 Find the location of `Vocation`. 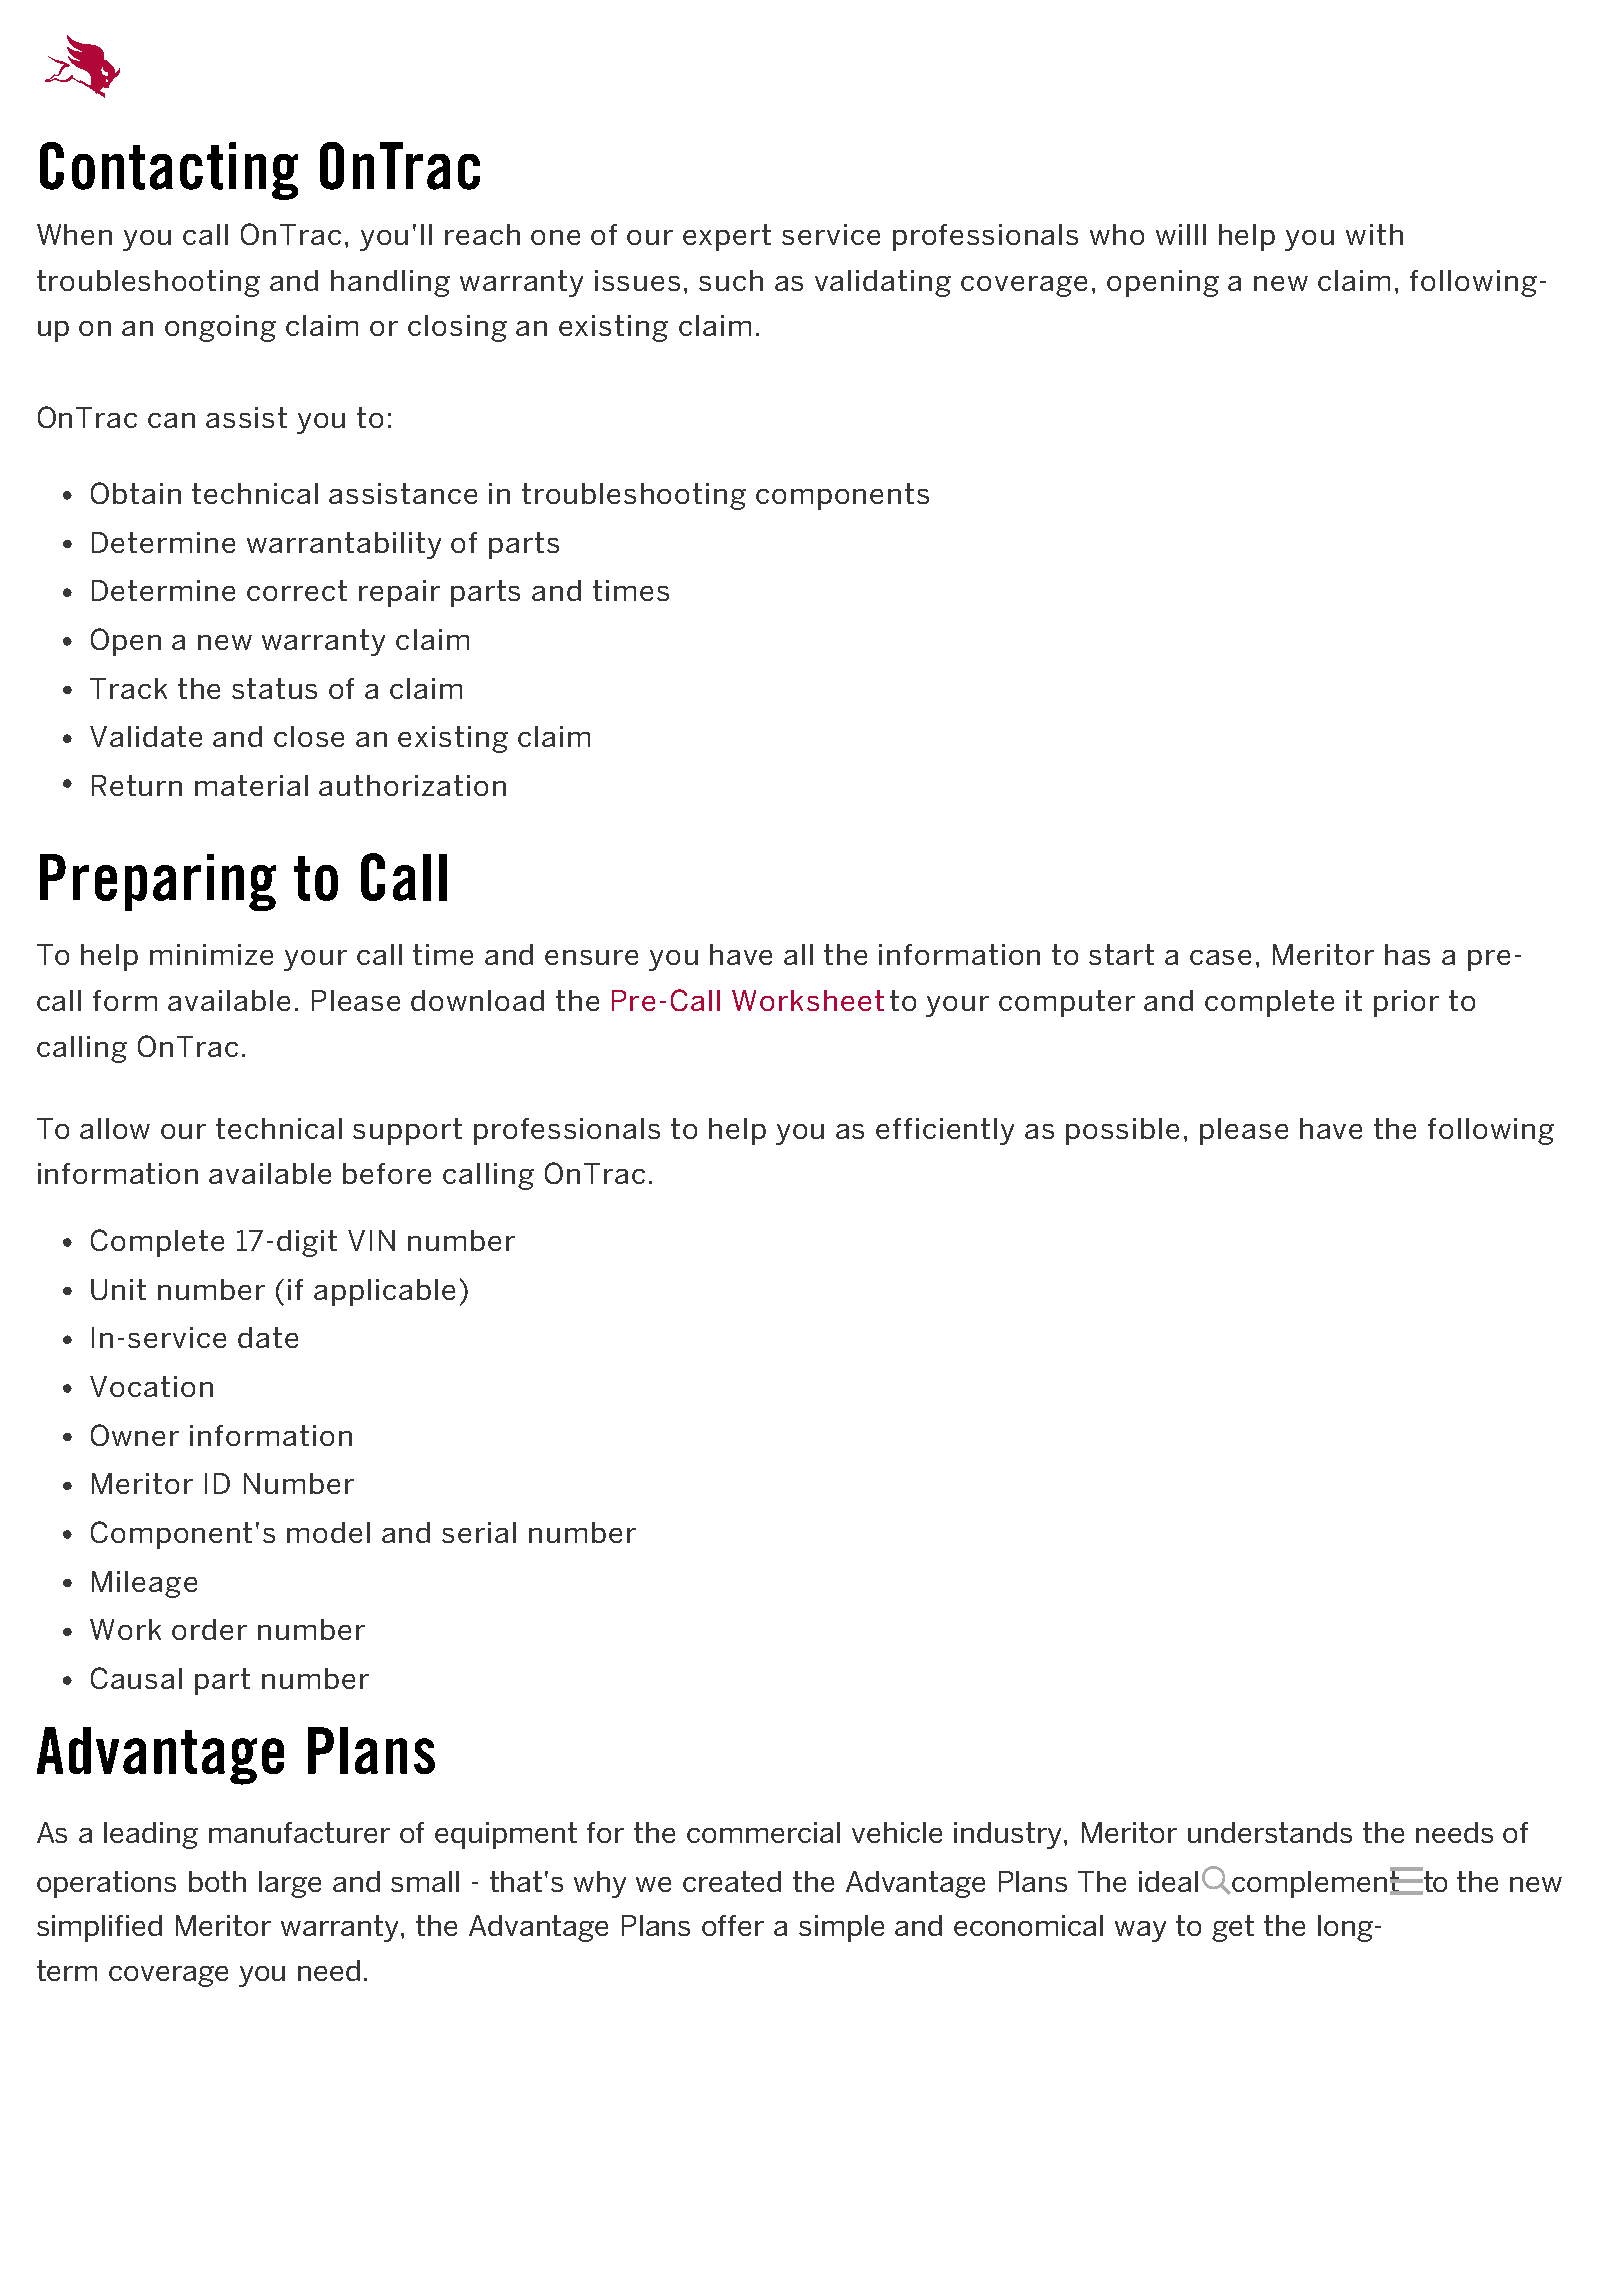

Vocation is located at coordinates (151, 1386).
